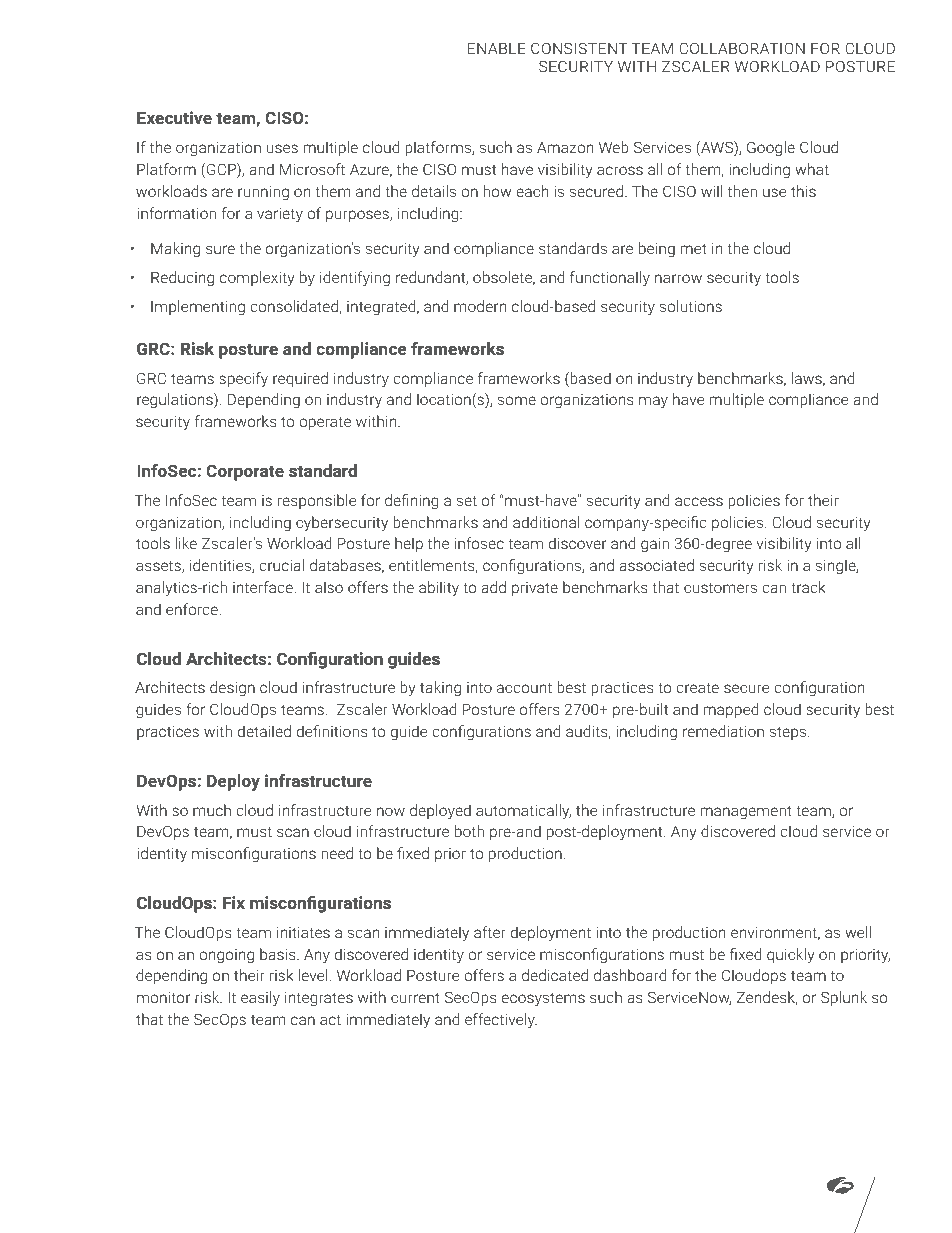 The height and width of the image is (1233, 952). What do you see at coordinates (790, 956) in the image?
I see `quickly` at bounding box center [790, 956].
